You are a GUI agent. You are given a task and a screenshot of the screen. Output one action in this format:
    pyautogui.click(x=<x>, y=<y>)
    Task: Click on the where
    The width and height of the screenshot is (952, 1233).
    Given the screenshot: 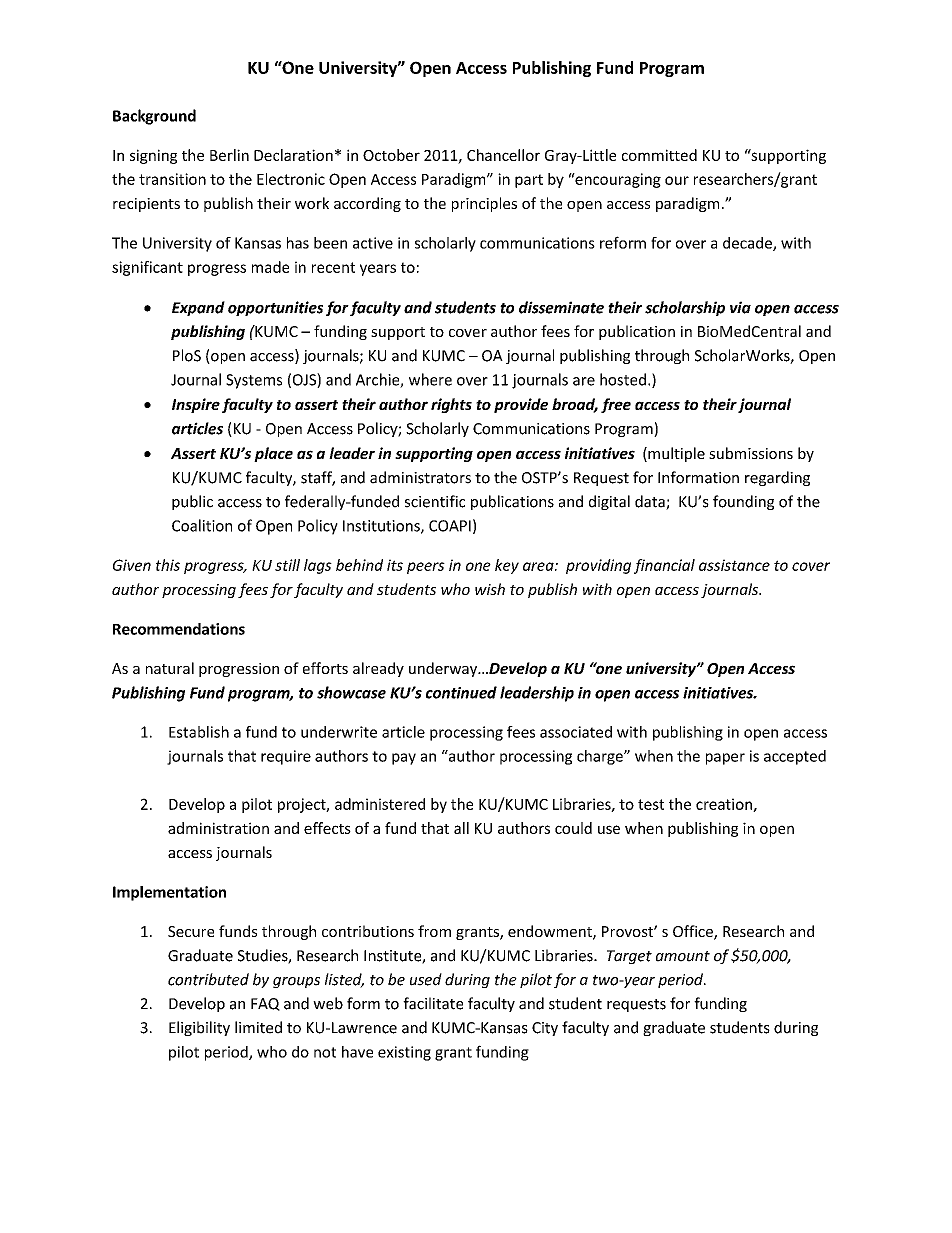 What is the action you would take?
    pyautogui.click(x=430, y=379)
